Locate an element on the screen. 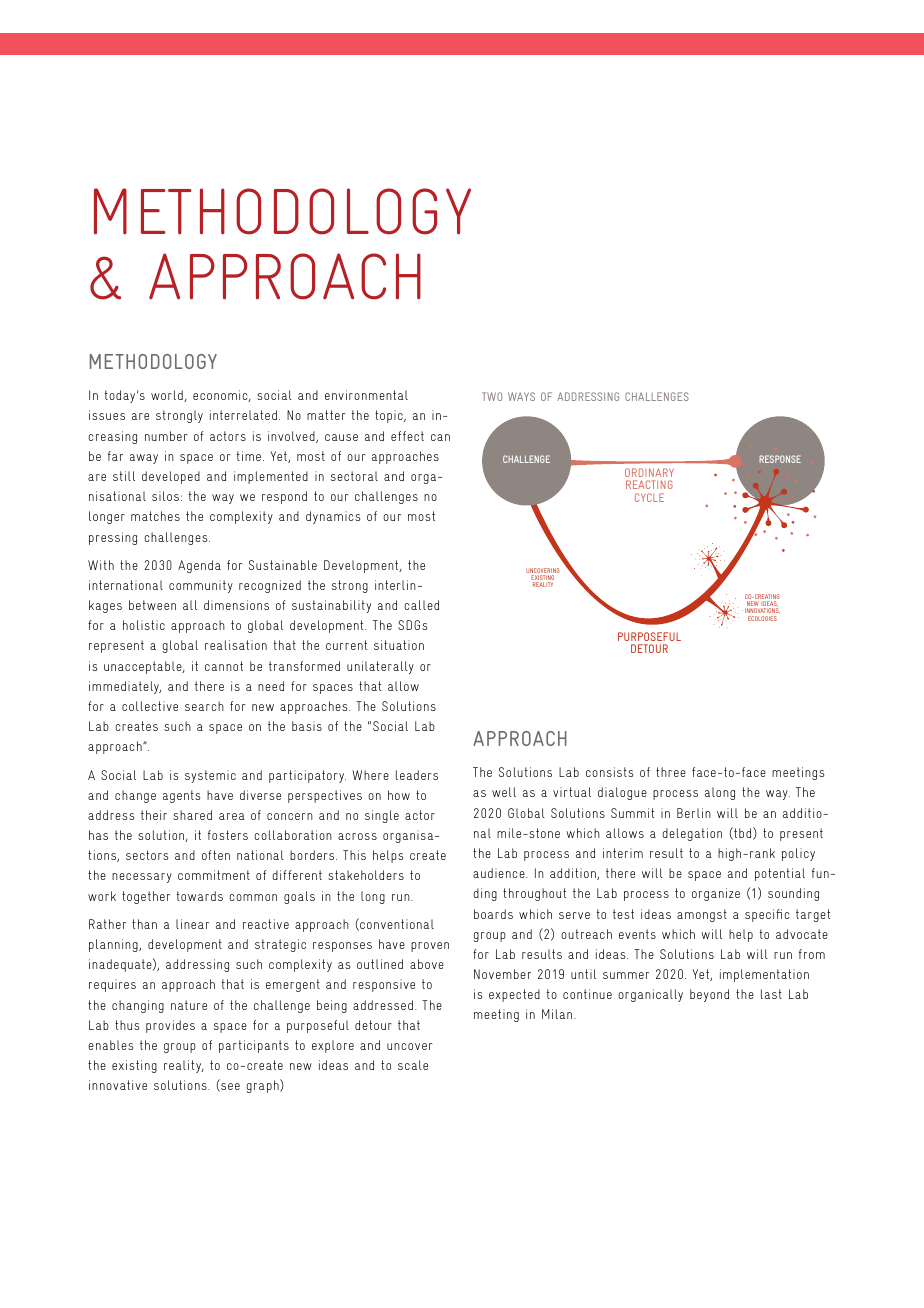 The image size is (924, 1308). towards is located at coordinates (200, 896).
